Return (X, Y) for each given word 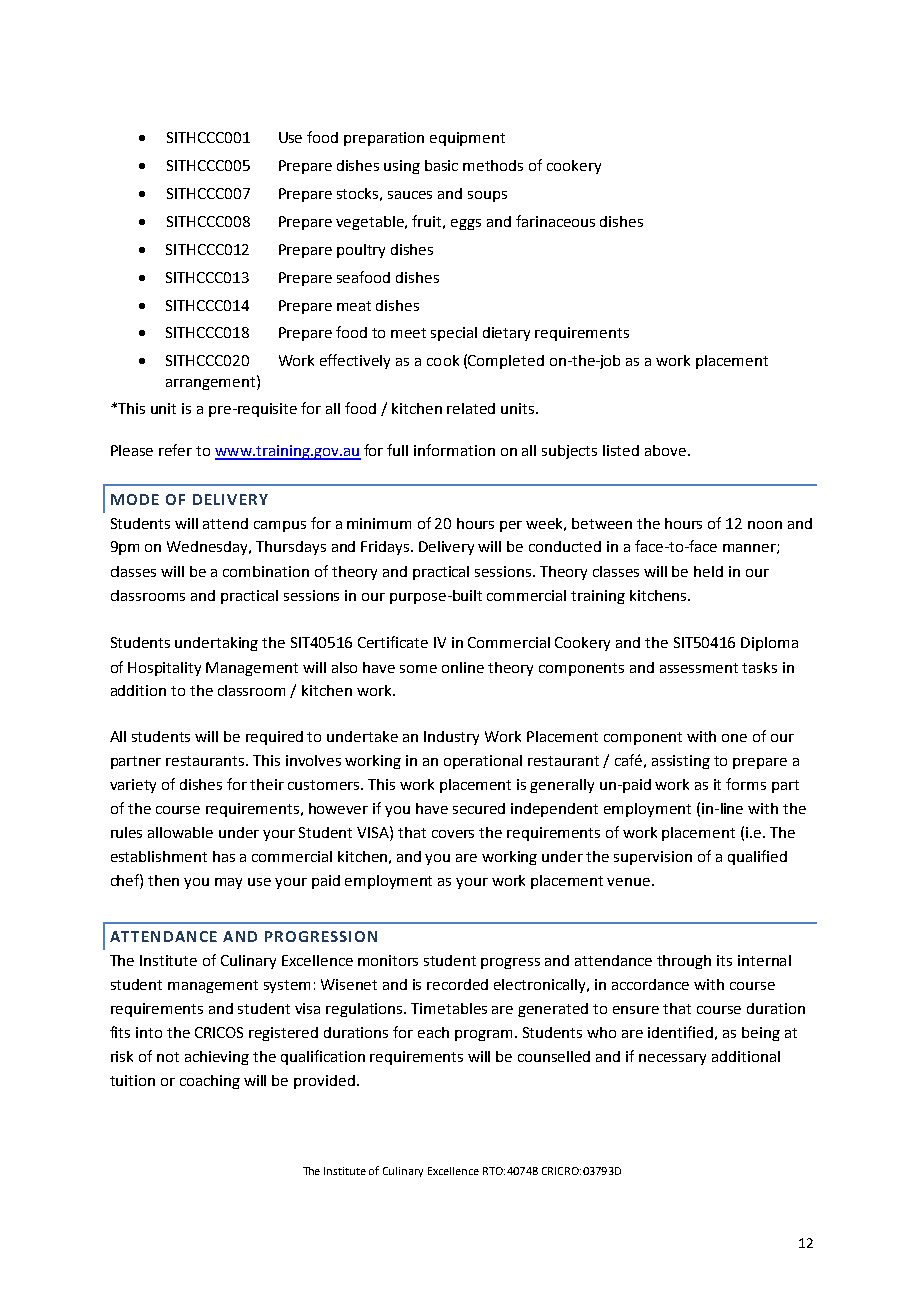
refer (175, 450)
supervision (653, 858)
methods (493, 165)
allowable (180, 832)
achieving (217, 1058)
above (665, 450)
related (471, 408)
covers (453, 834)
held (708, 571)
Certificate (393, 642)
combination (266, 571)
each (433, 1032)
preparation (384, 139)
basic (441, 165)
